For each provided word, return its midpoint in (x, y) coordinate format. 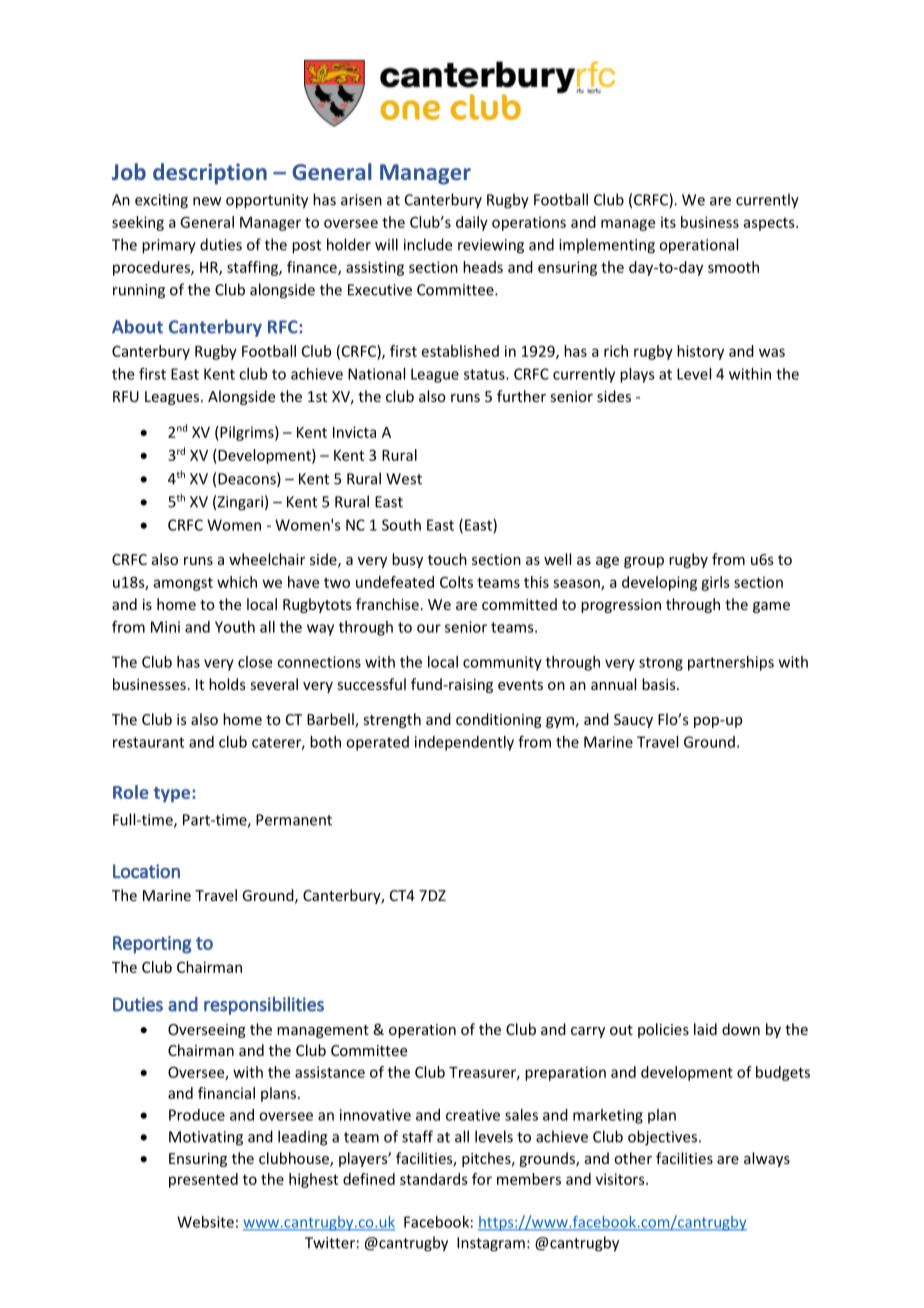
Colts (456, 582)
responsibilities (264, 1005)
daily (472, 223)
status (485, 374)
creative (473, 1115)
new (207, 201)
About (137, 326)
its (668, 222)
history (700, 352)
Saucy (633, 721)
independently (464, 743)
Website (205, 1222)
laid (705, 1029)
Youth (235, 627)
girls (715, 583)
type (173, 795)
